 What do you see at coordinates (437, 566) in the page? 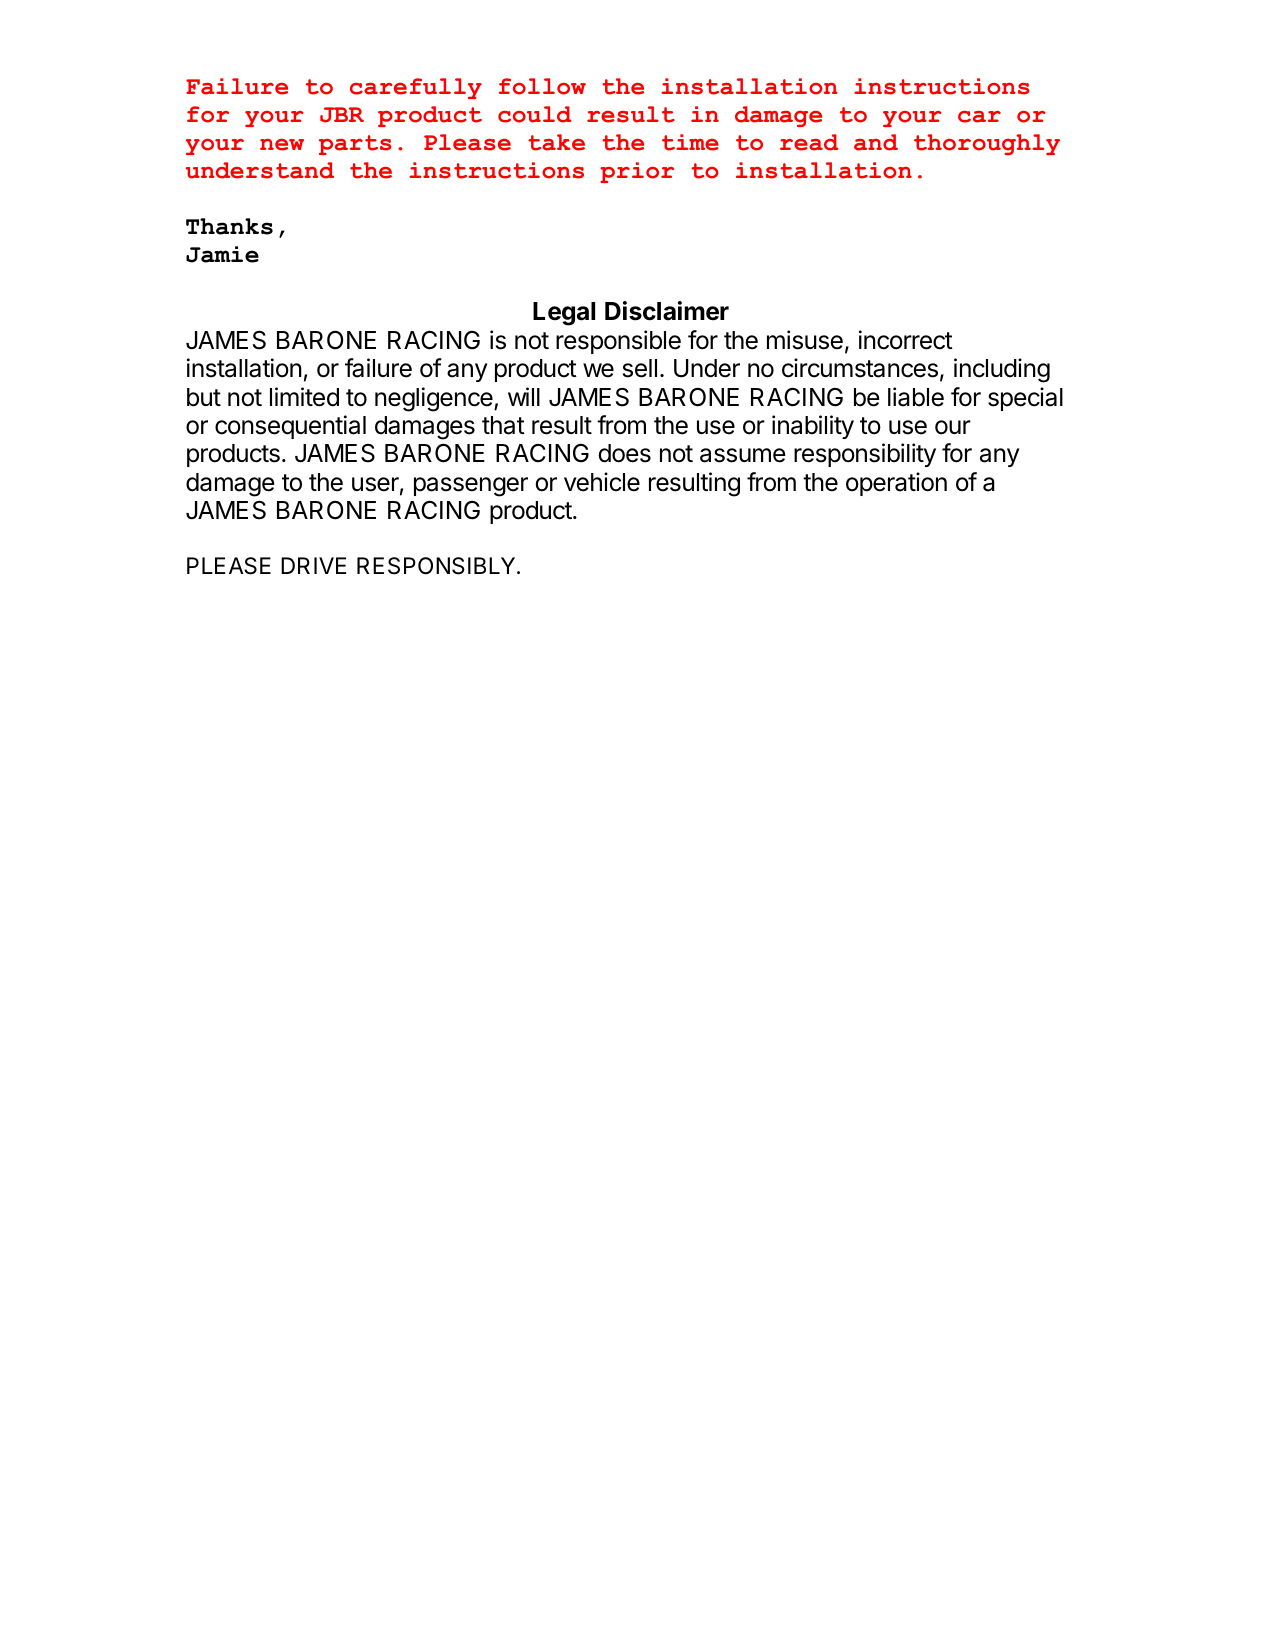
I see `RESPONSIBLY` at bounding box center [437, 566].
